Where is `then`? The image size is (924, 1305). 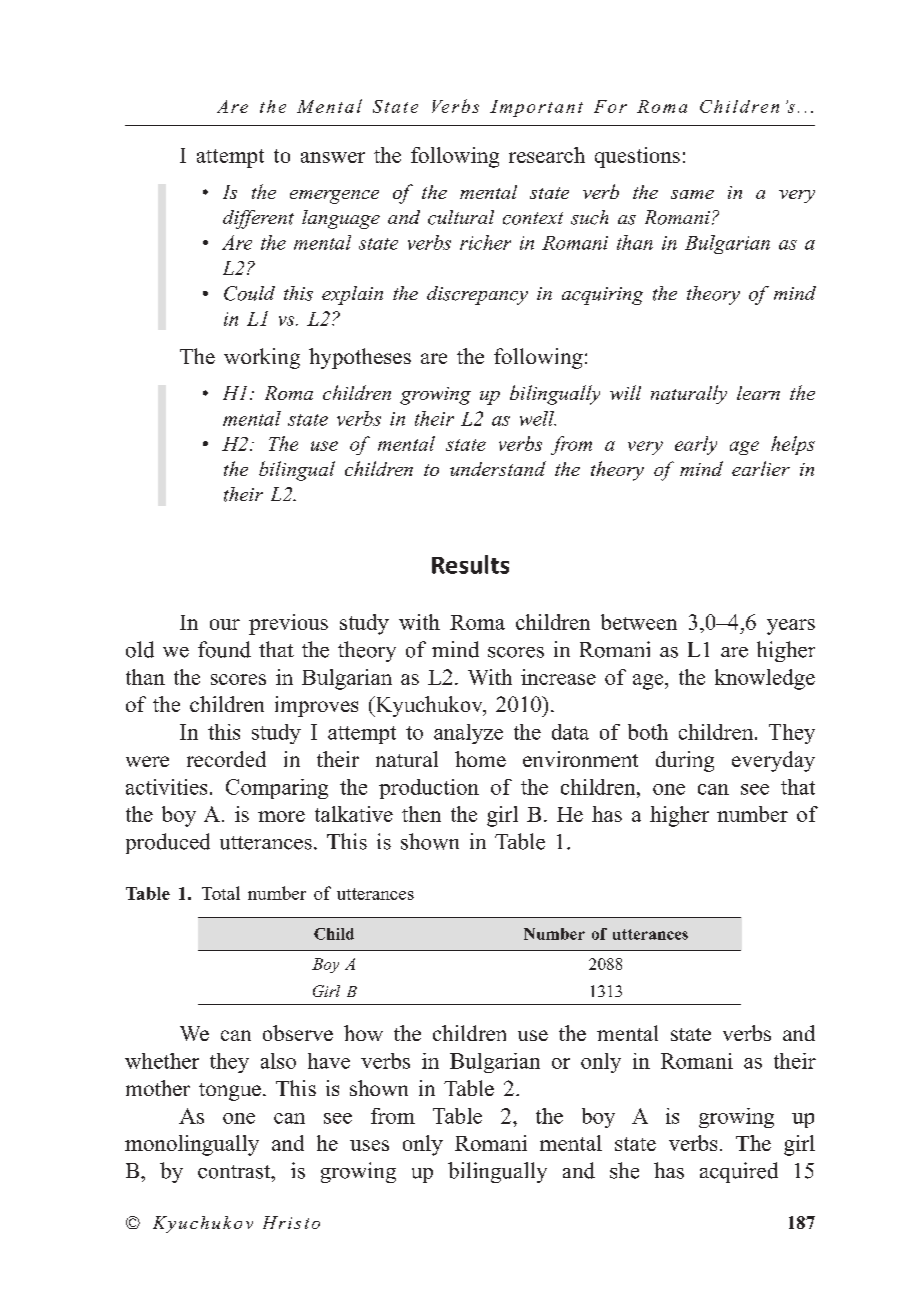
then is located at coordinates (421, 814).
